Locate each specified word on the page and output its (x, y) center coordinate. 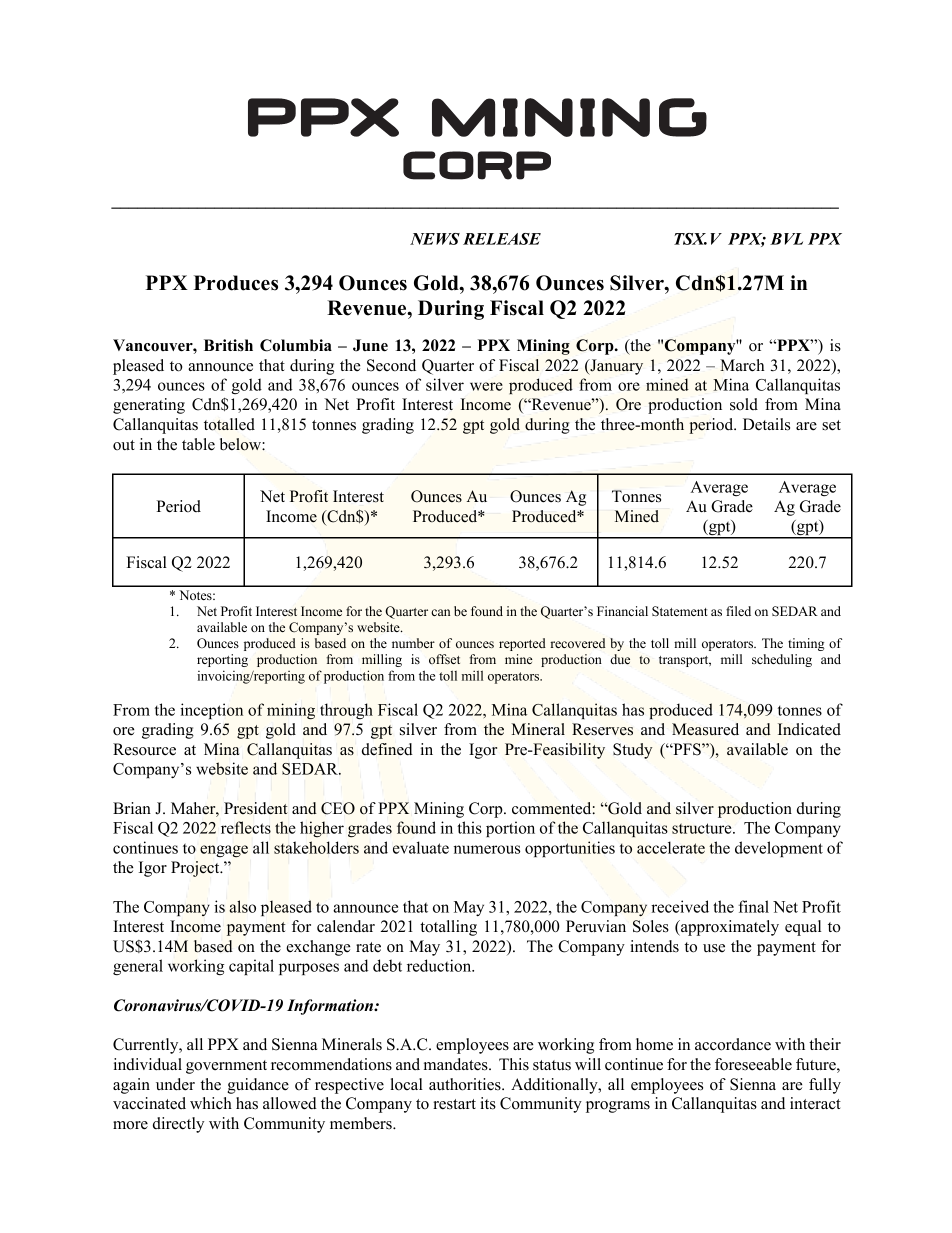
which (211, 1103)
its (488, 1103)
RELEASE (502, 239)
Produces (236, 283)
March (742, 365)
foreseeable (753, 1064)
